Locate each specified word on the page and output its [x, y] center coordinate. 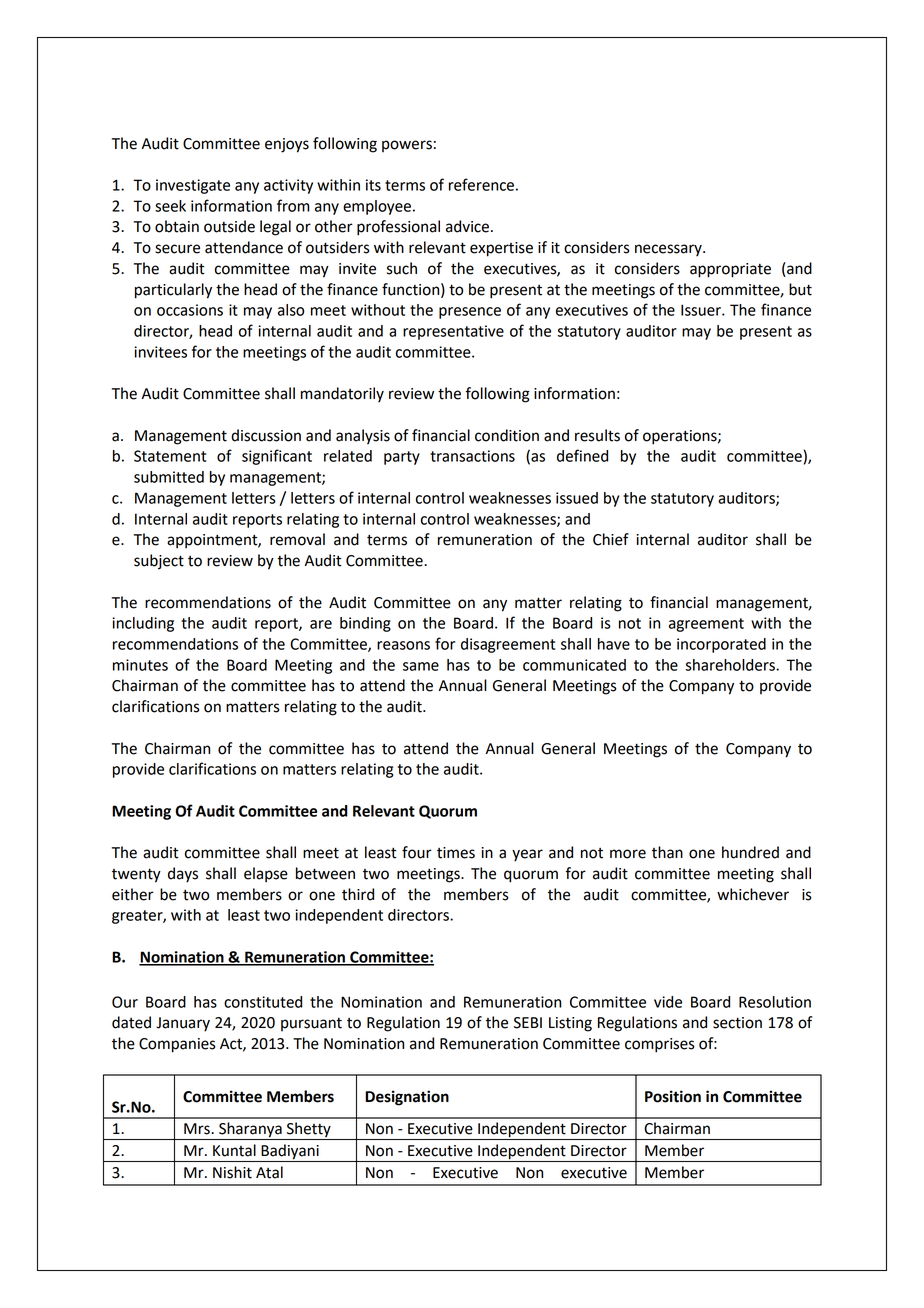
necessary [669, 250]
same [421, 666]
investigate [193, 186]
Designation [407, 1098]
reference [481, 184]
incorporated [721, 645]
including [143, 624]
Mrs [198, 1129]
